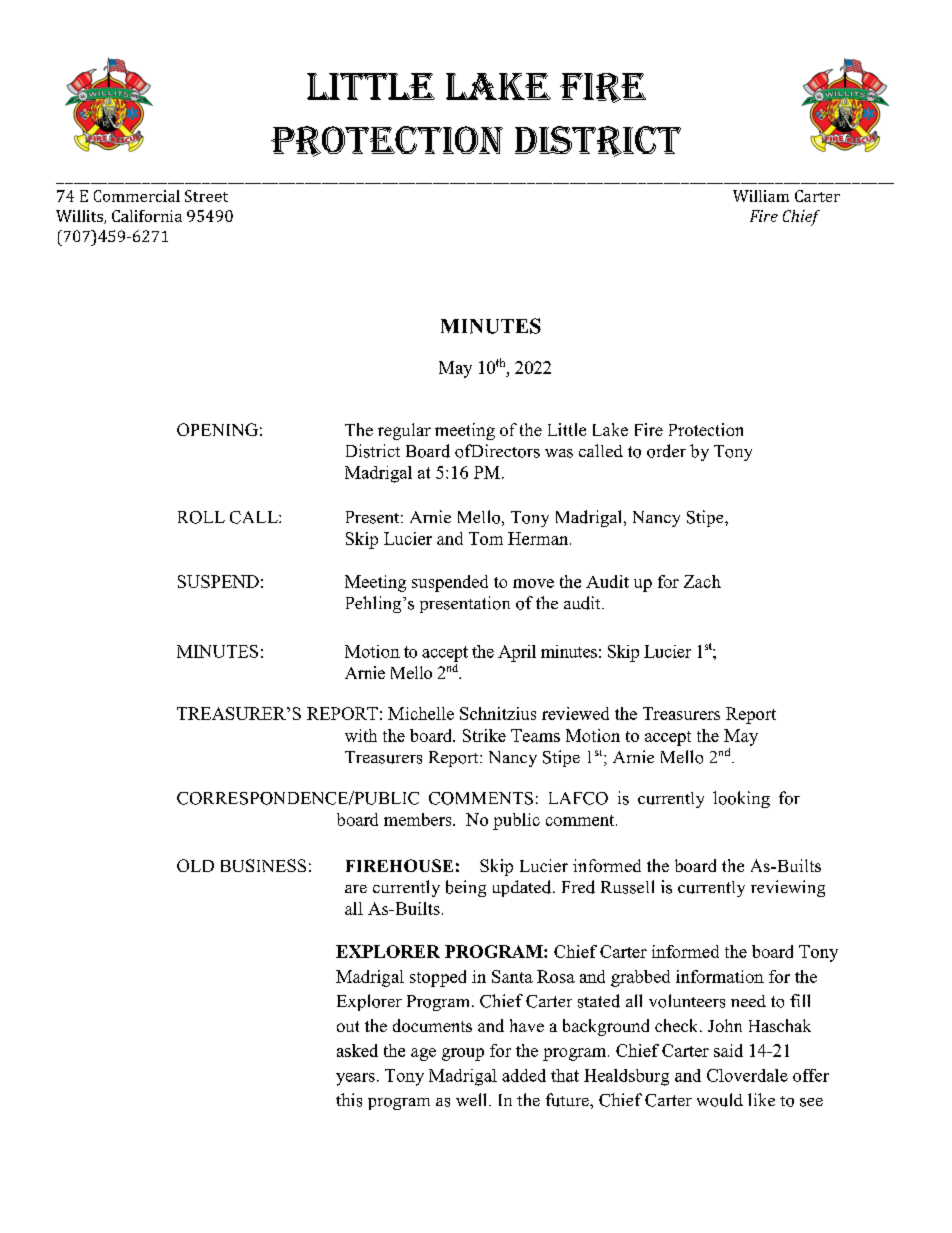 Image resolution: width=952 pixels, height=1233 pixels. Describe the element at coordinates (349, 1100) in the page. I see `this` at that location.
